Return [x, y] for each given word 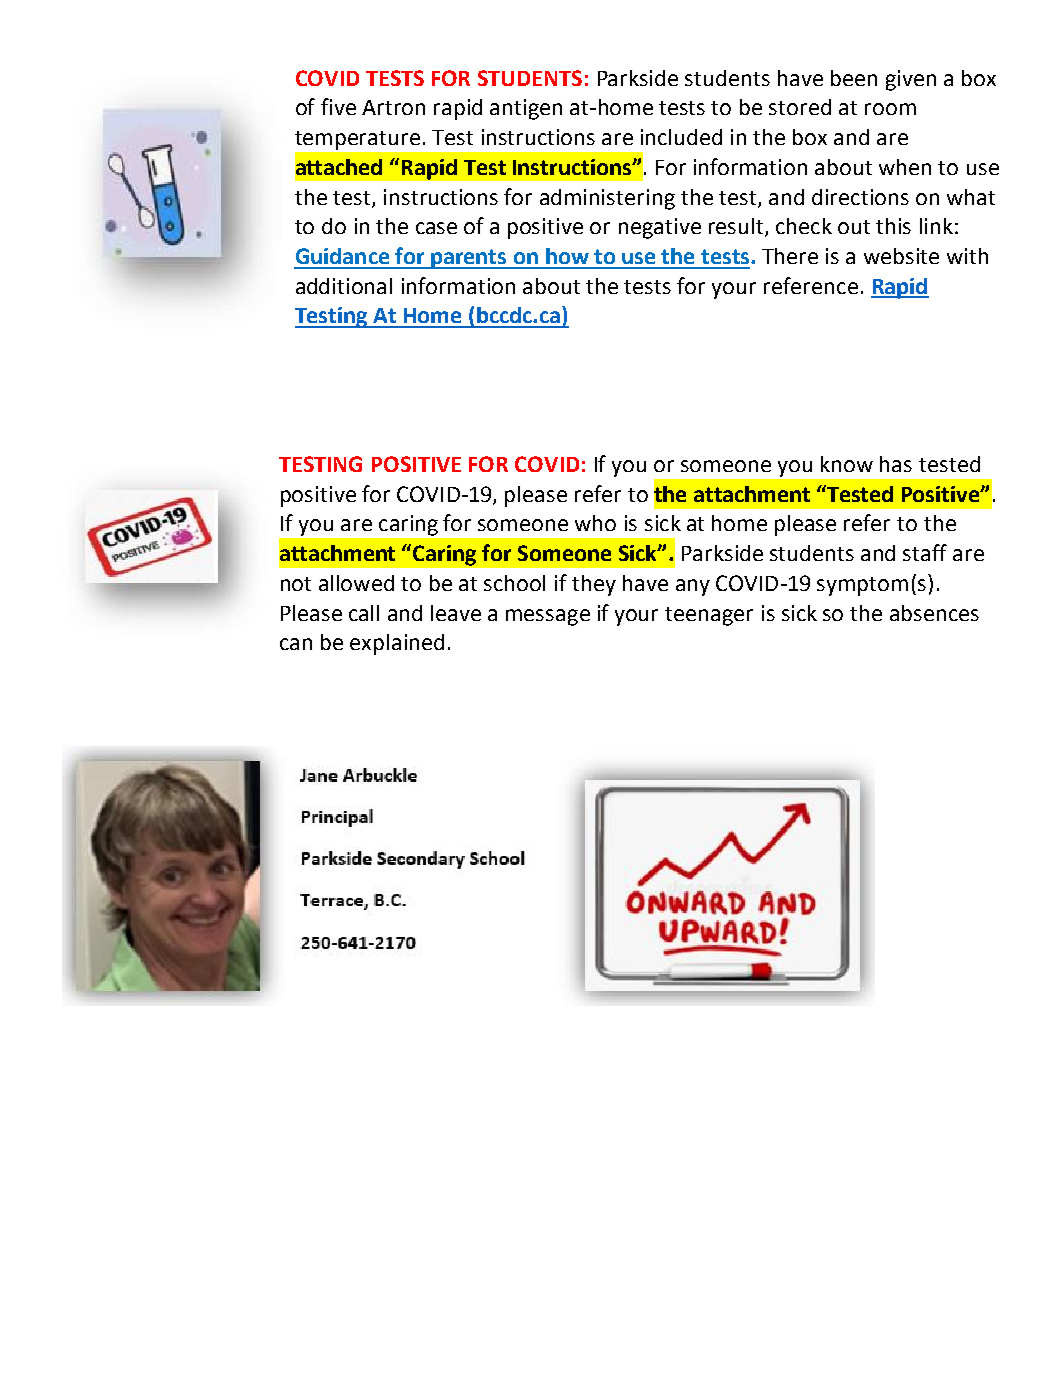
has [896, 464]
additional [344, 286]
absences [934, 613]
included [681, 137]
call [364, 613]
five [338, 106]
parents [469, 259]
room [890, 109]
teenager [709, 616]
